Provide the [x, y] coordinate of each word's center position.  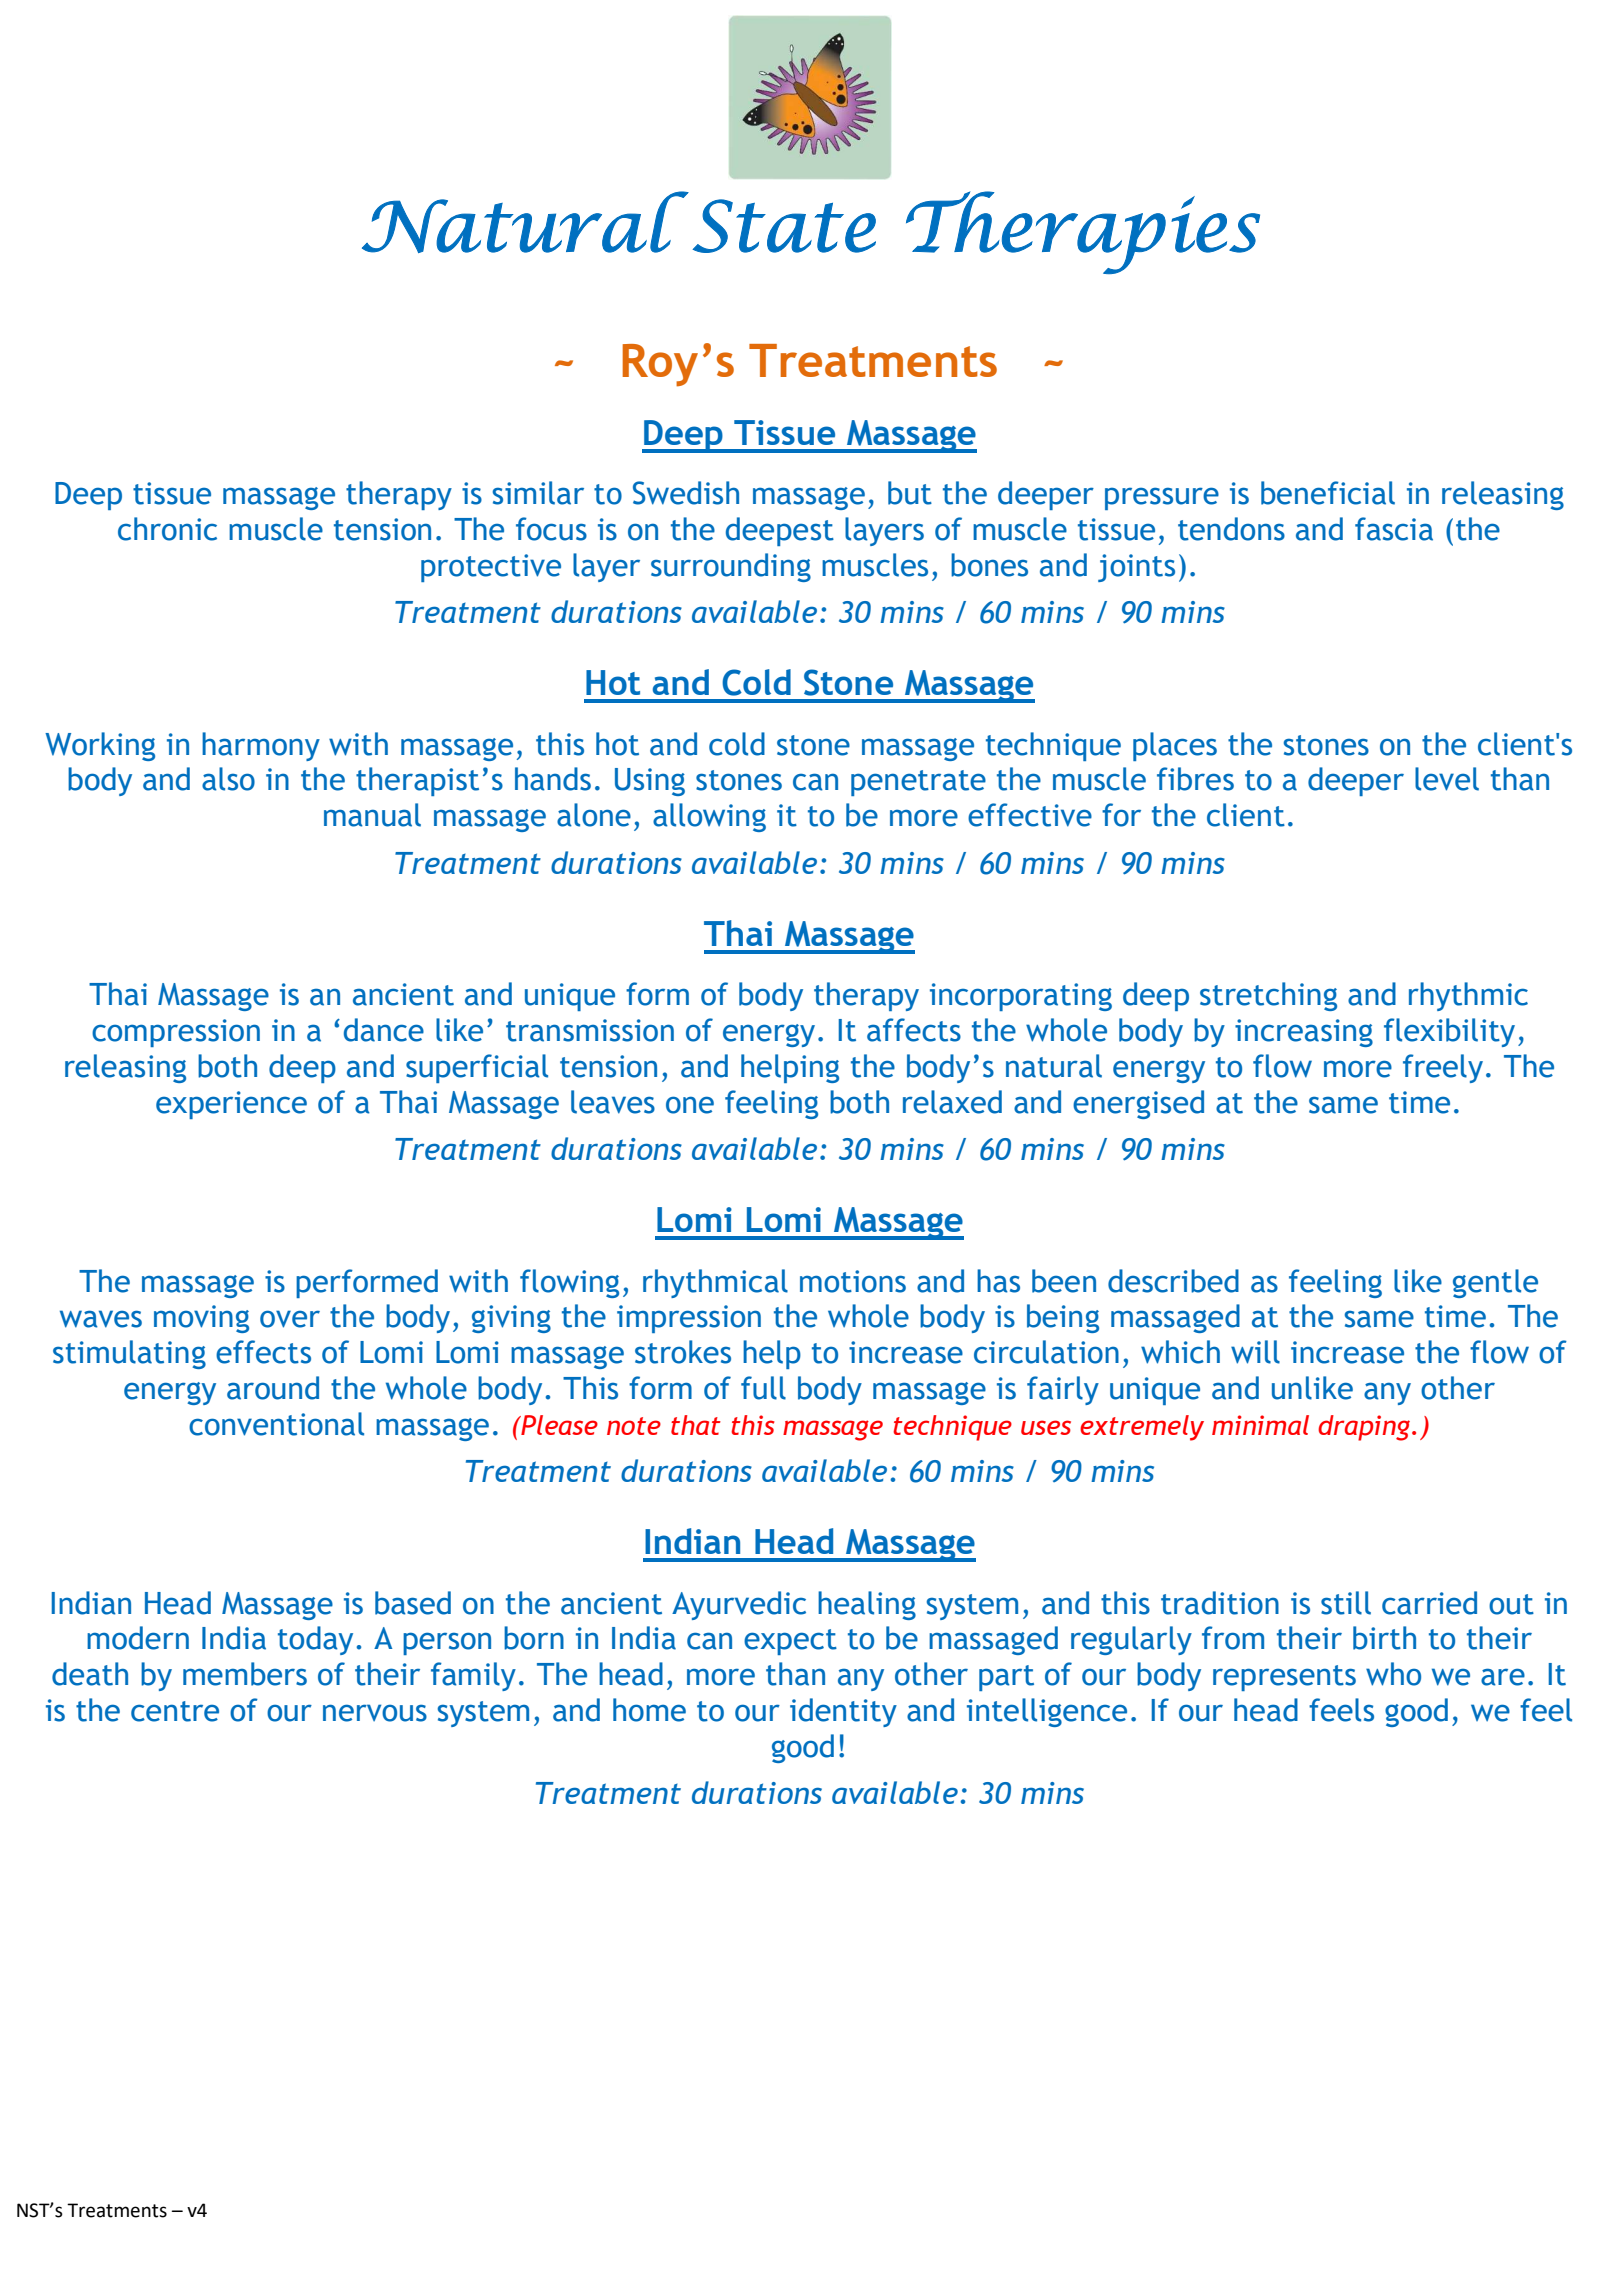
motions [853, 1281]
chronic [167, 529]
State [784, 226]
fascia [1394, 529]
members [245, 1674]
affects [914, 1030]
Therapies [1083, 232]
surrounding [731, 567]
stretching [1268, 996]
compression [176, 1033]
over [290, 1319]
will [1255, 1352]
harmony [261, 746]
